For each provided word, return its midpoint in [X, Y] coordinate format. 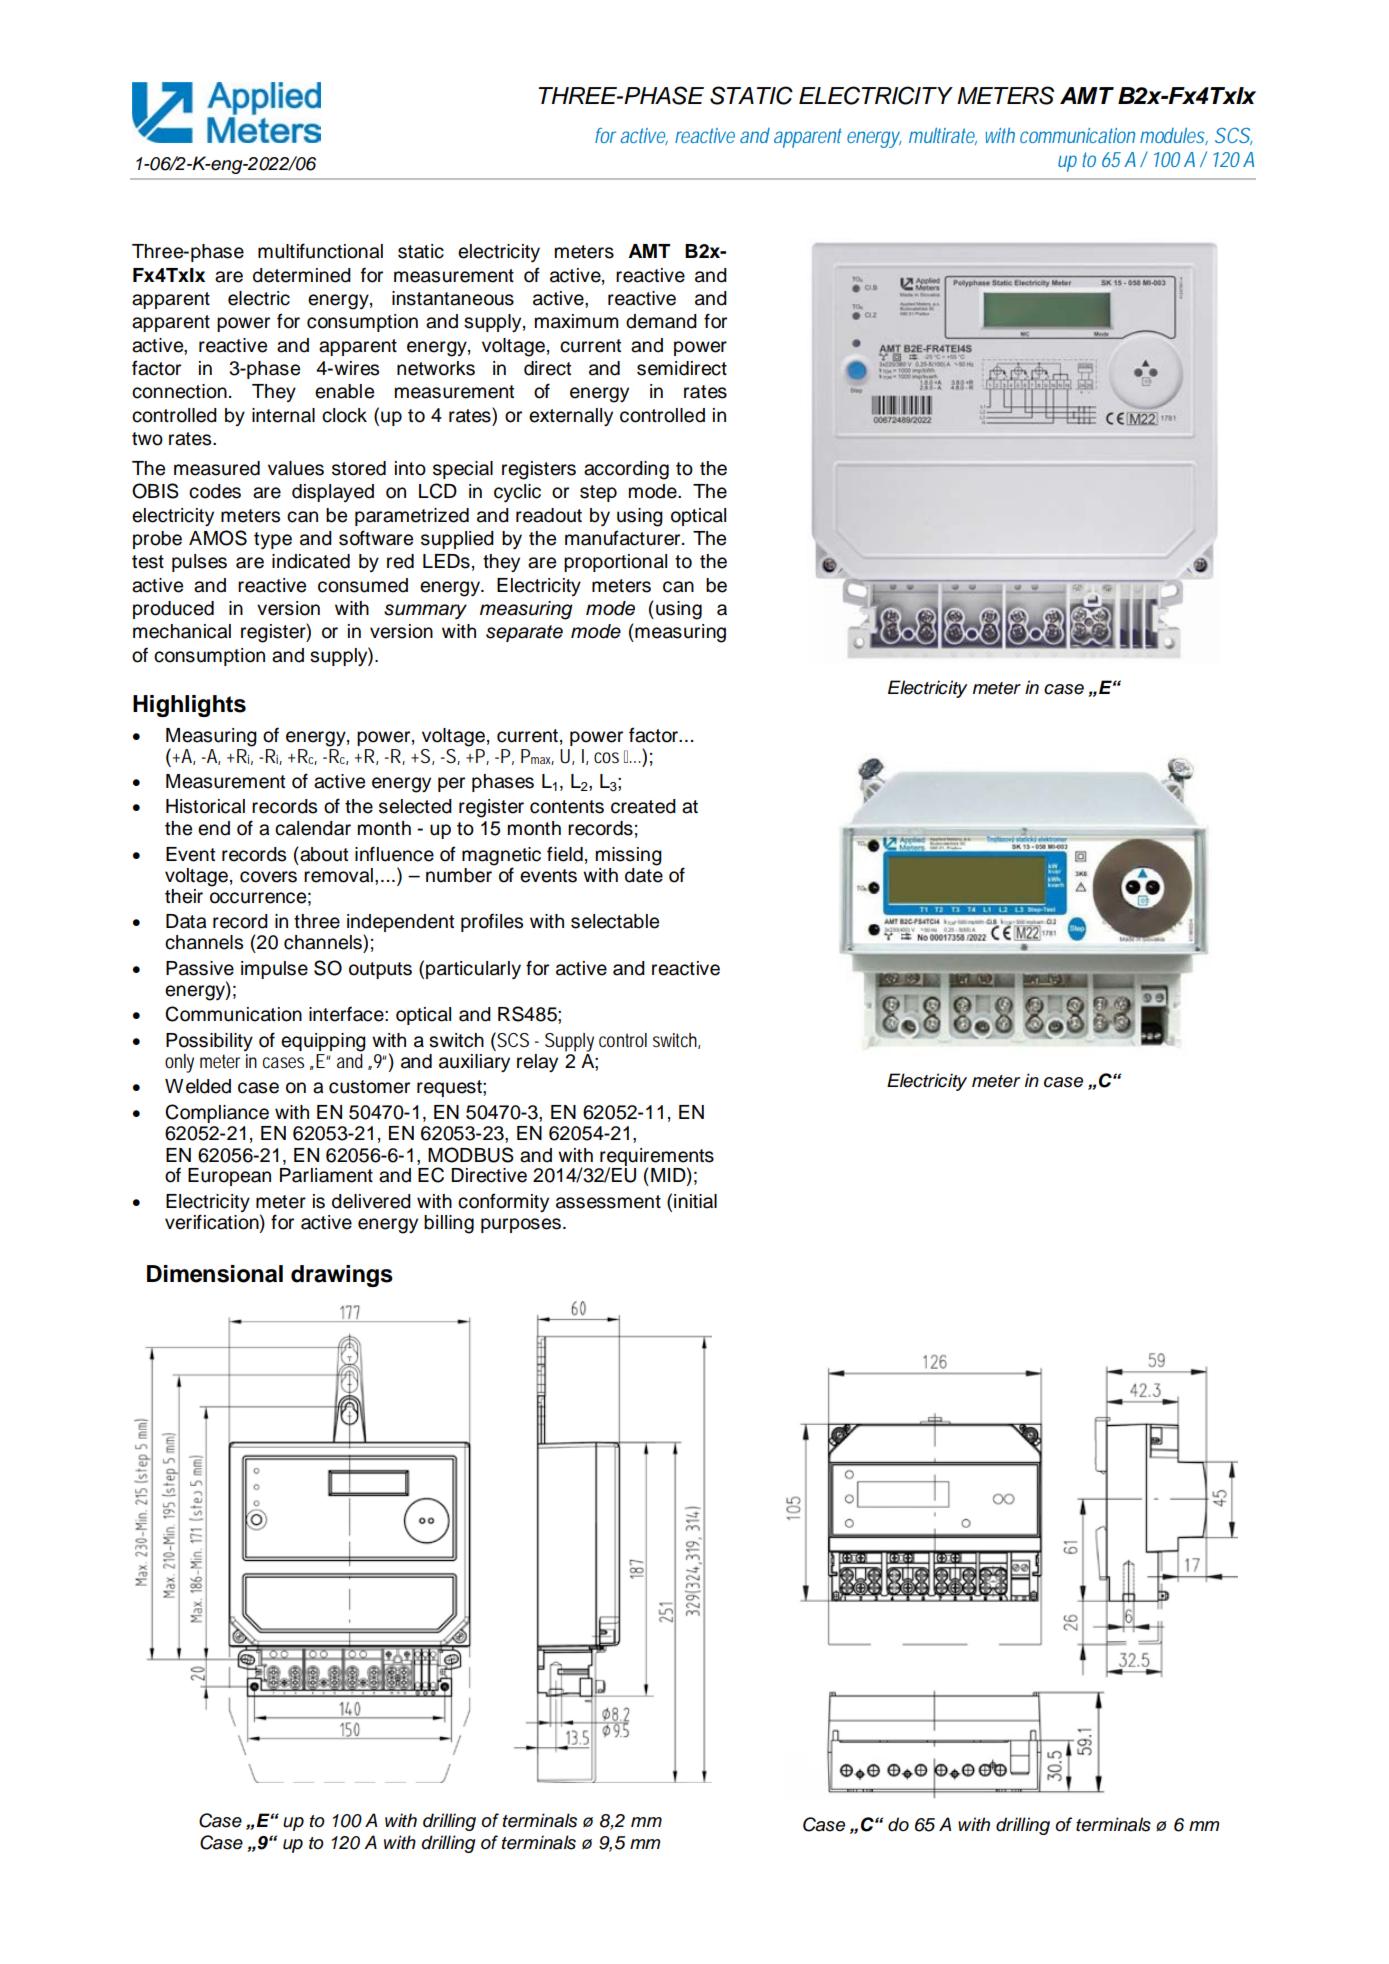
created [643, 806]
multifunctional [320, 251]
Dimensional [215, 1274]
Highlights [189, 706]
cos [606, 758]
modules [1174, 136]
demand [661, 321]
